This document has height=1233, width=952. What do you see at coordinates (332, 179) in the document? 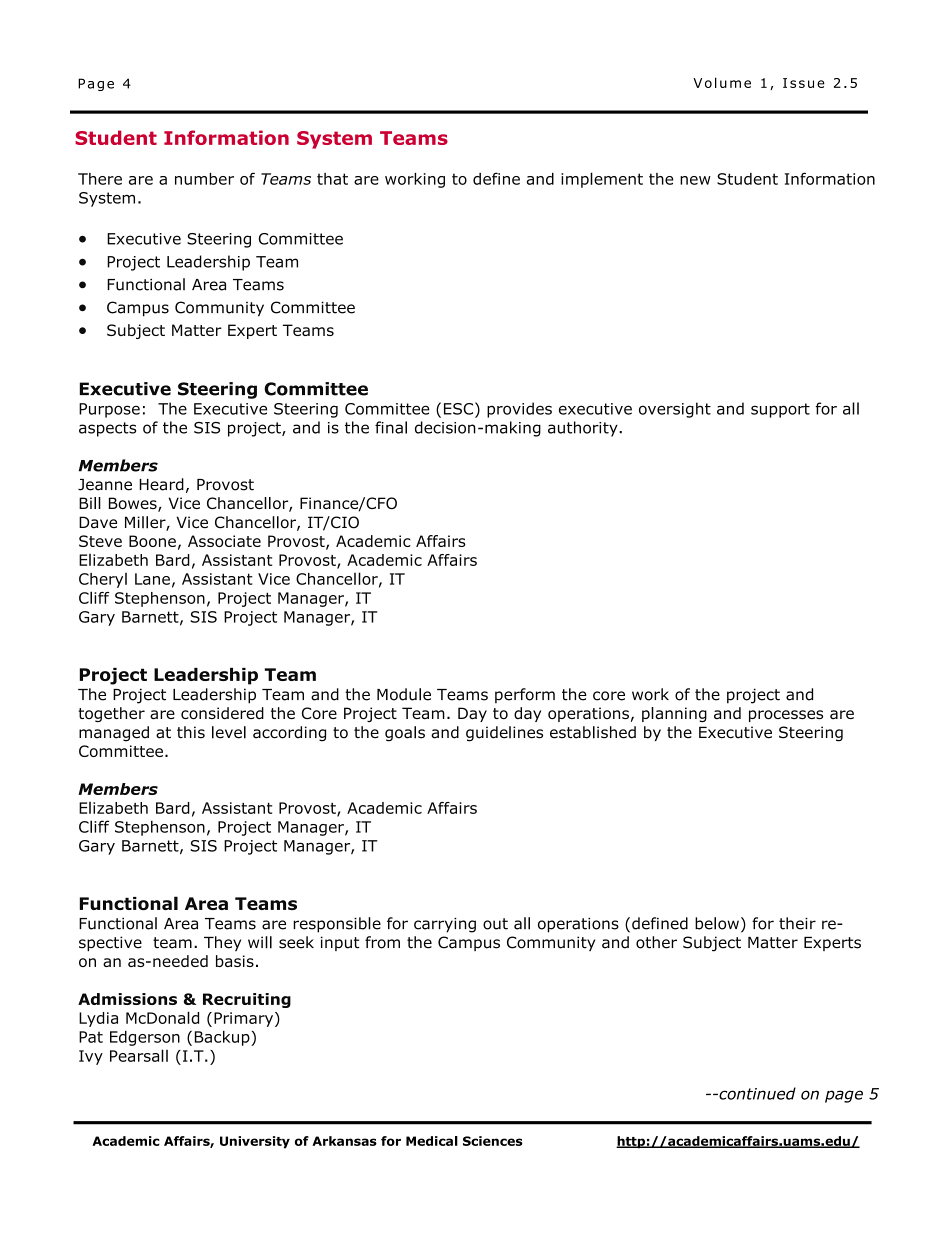
I see `that` at bounding box center [332, 179].
